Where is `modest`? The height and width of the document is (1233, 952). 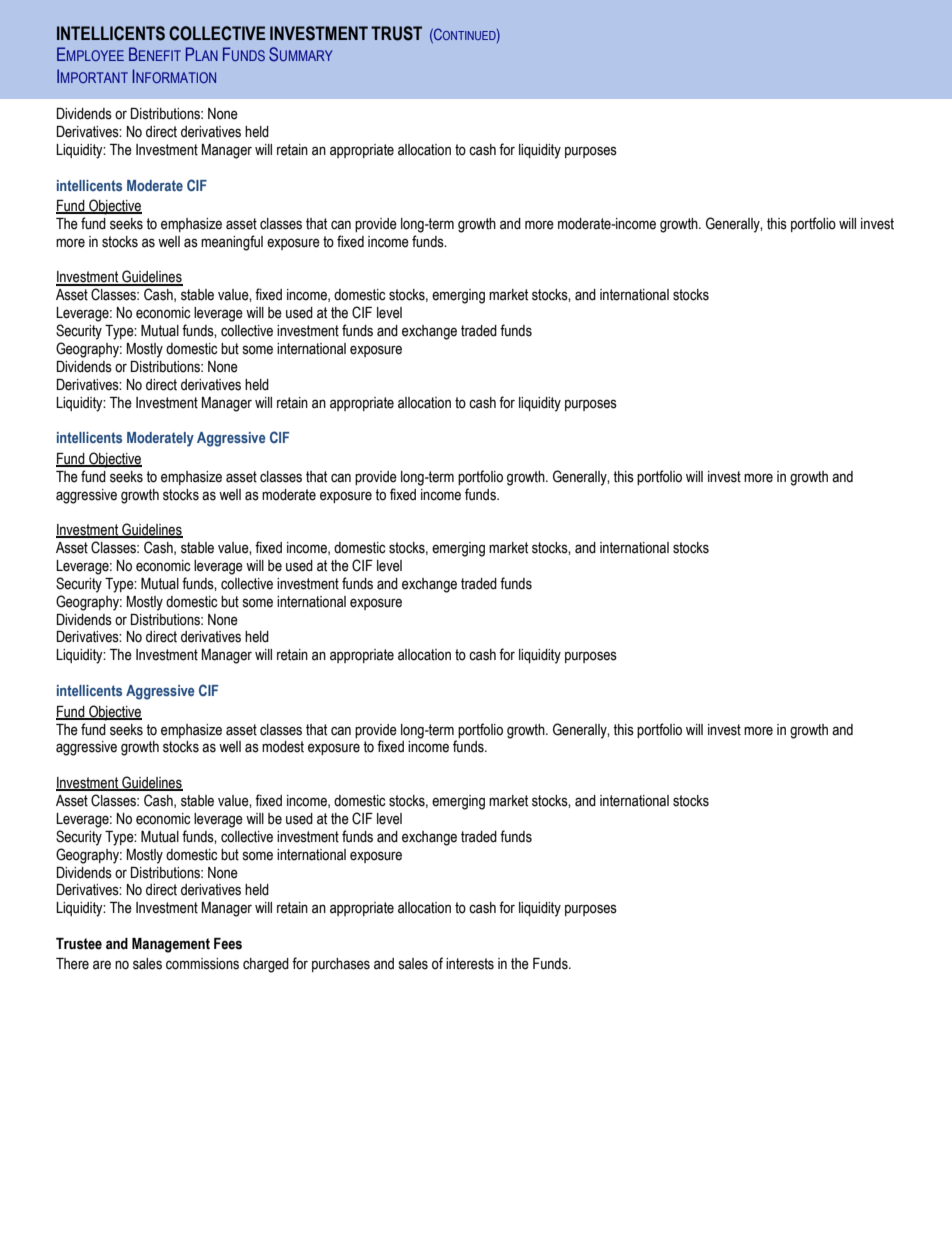 modest is located at coordinates (283, 747).
